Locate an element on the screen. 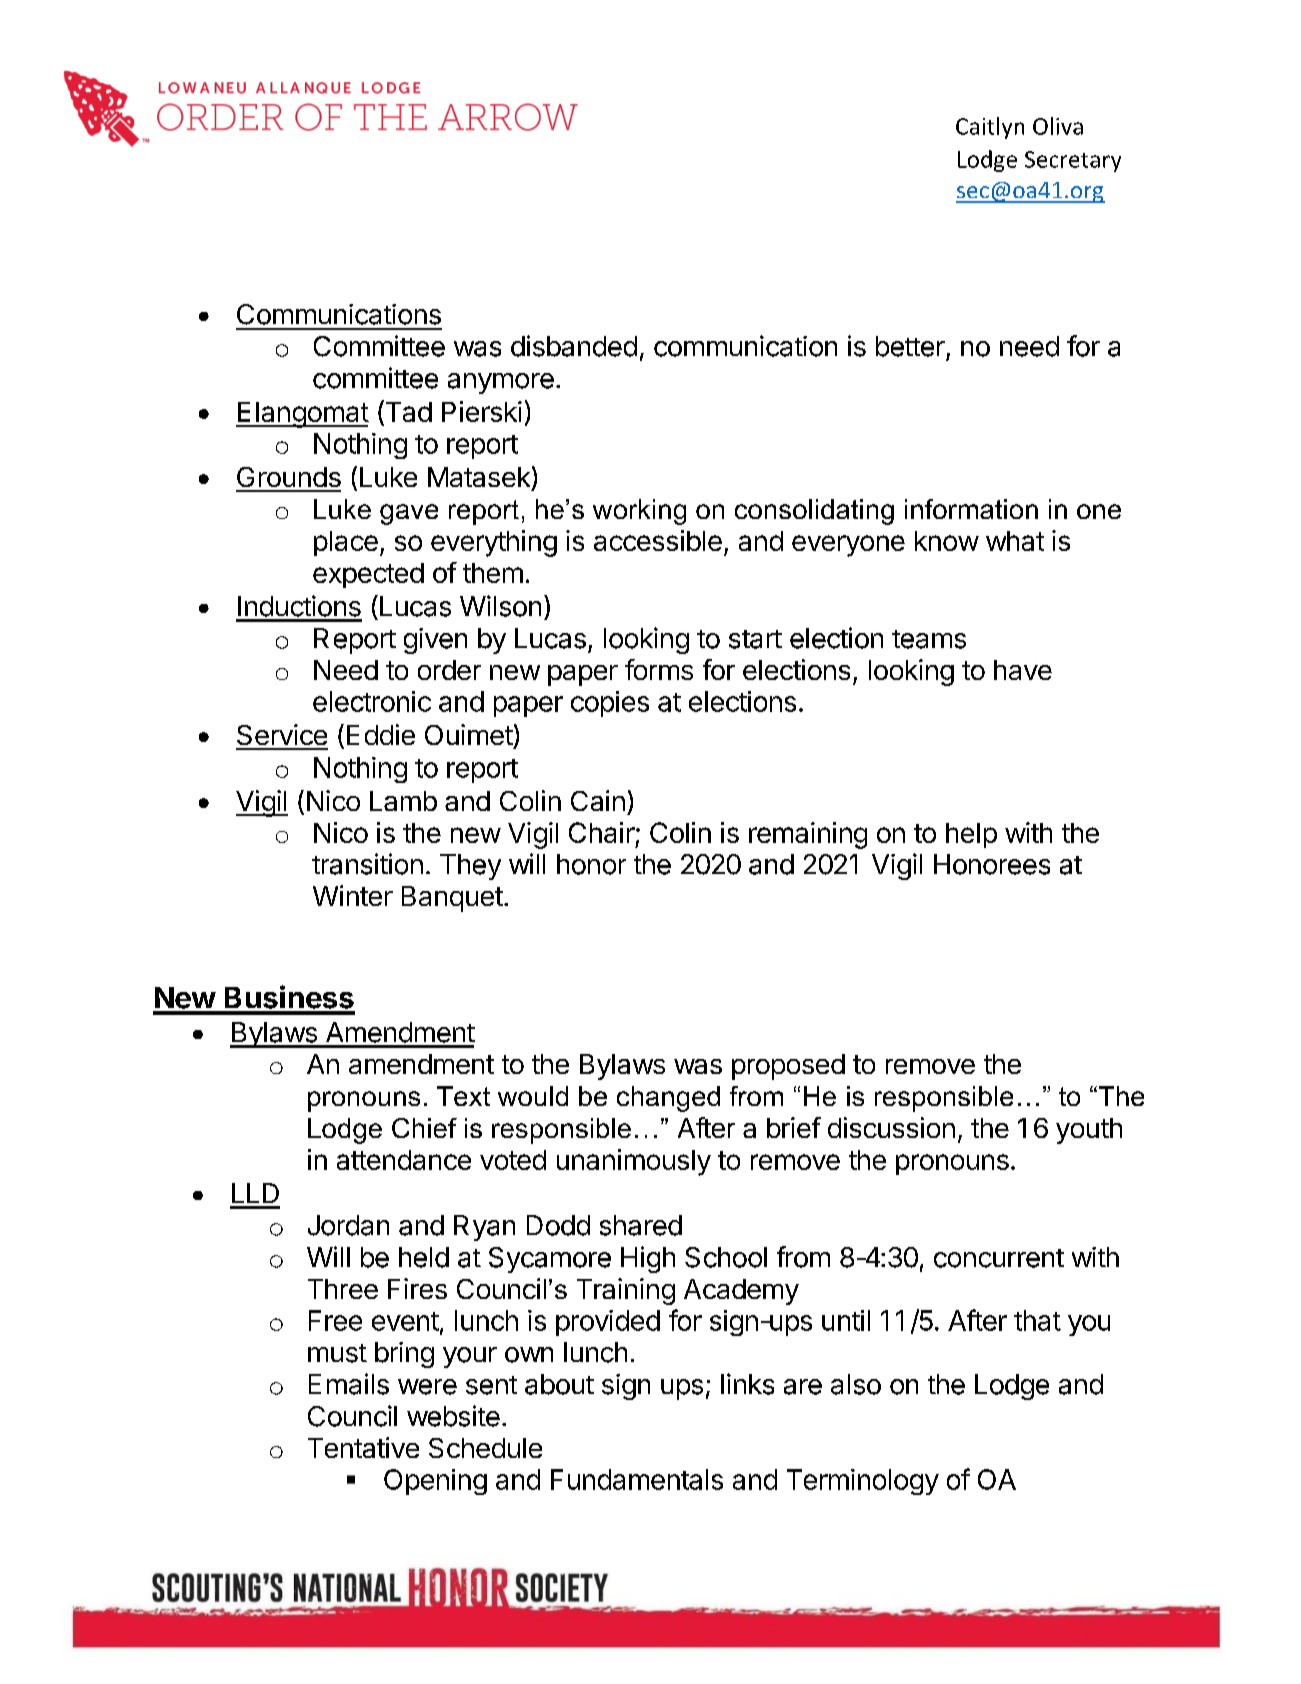 Image resolution: width=1301 pixels, height=1684 pixels. website is located at coordinates (453, 1416).
